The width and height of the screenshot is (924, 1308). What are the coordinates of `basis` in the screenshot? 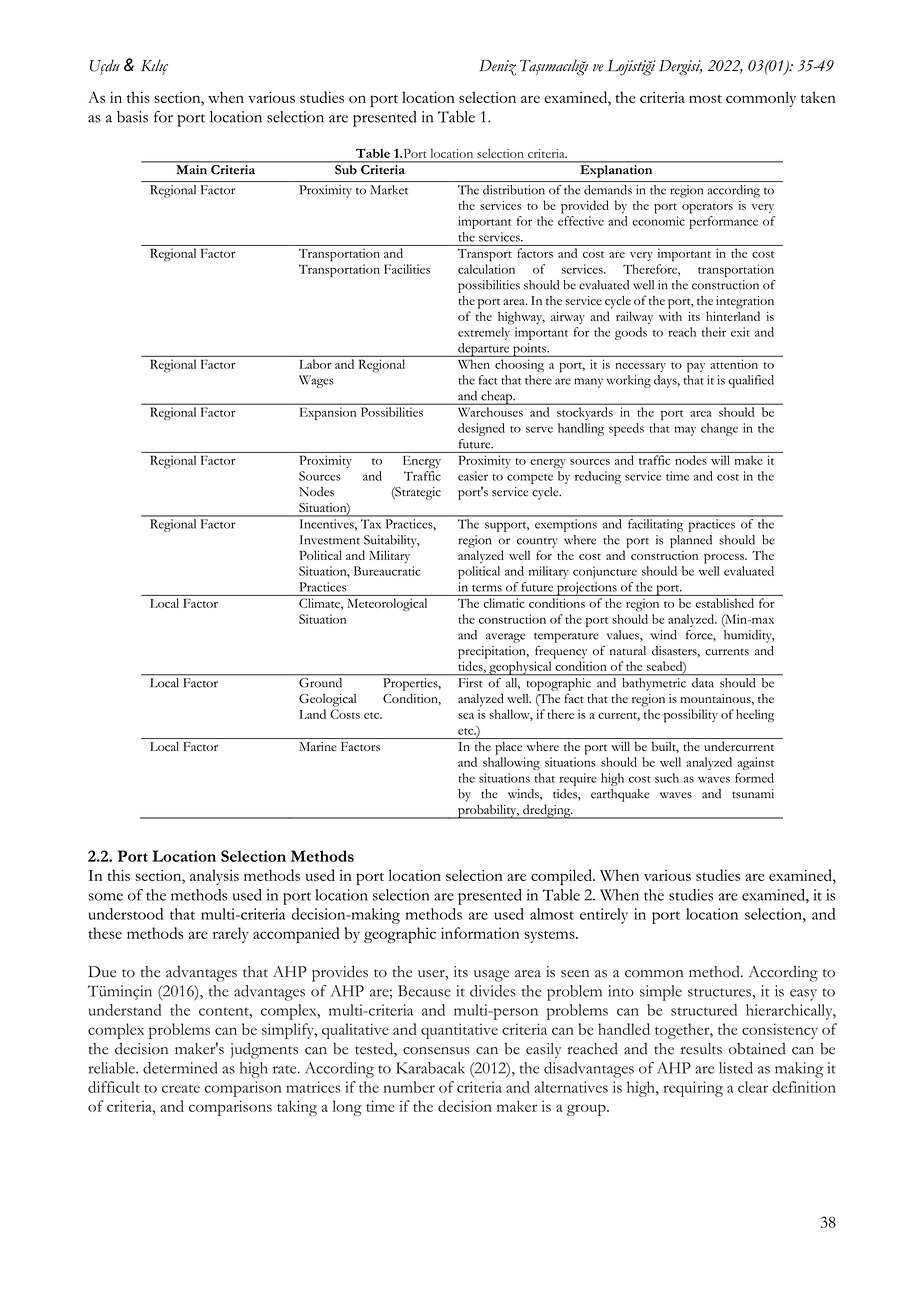 It's located at (132, 117).
